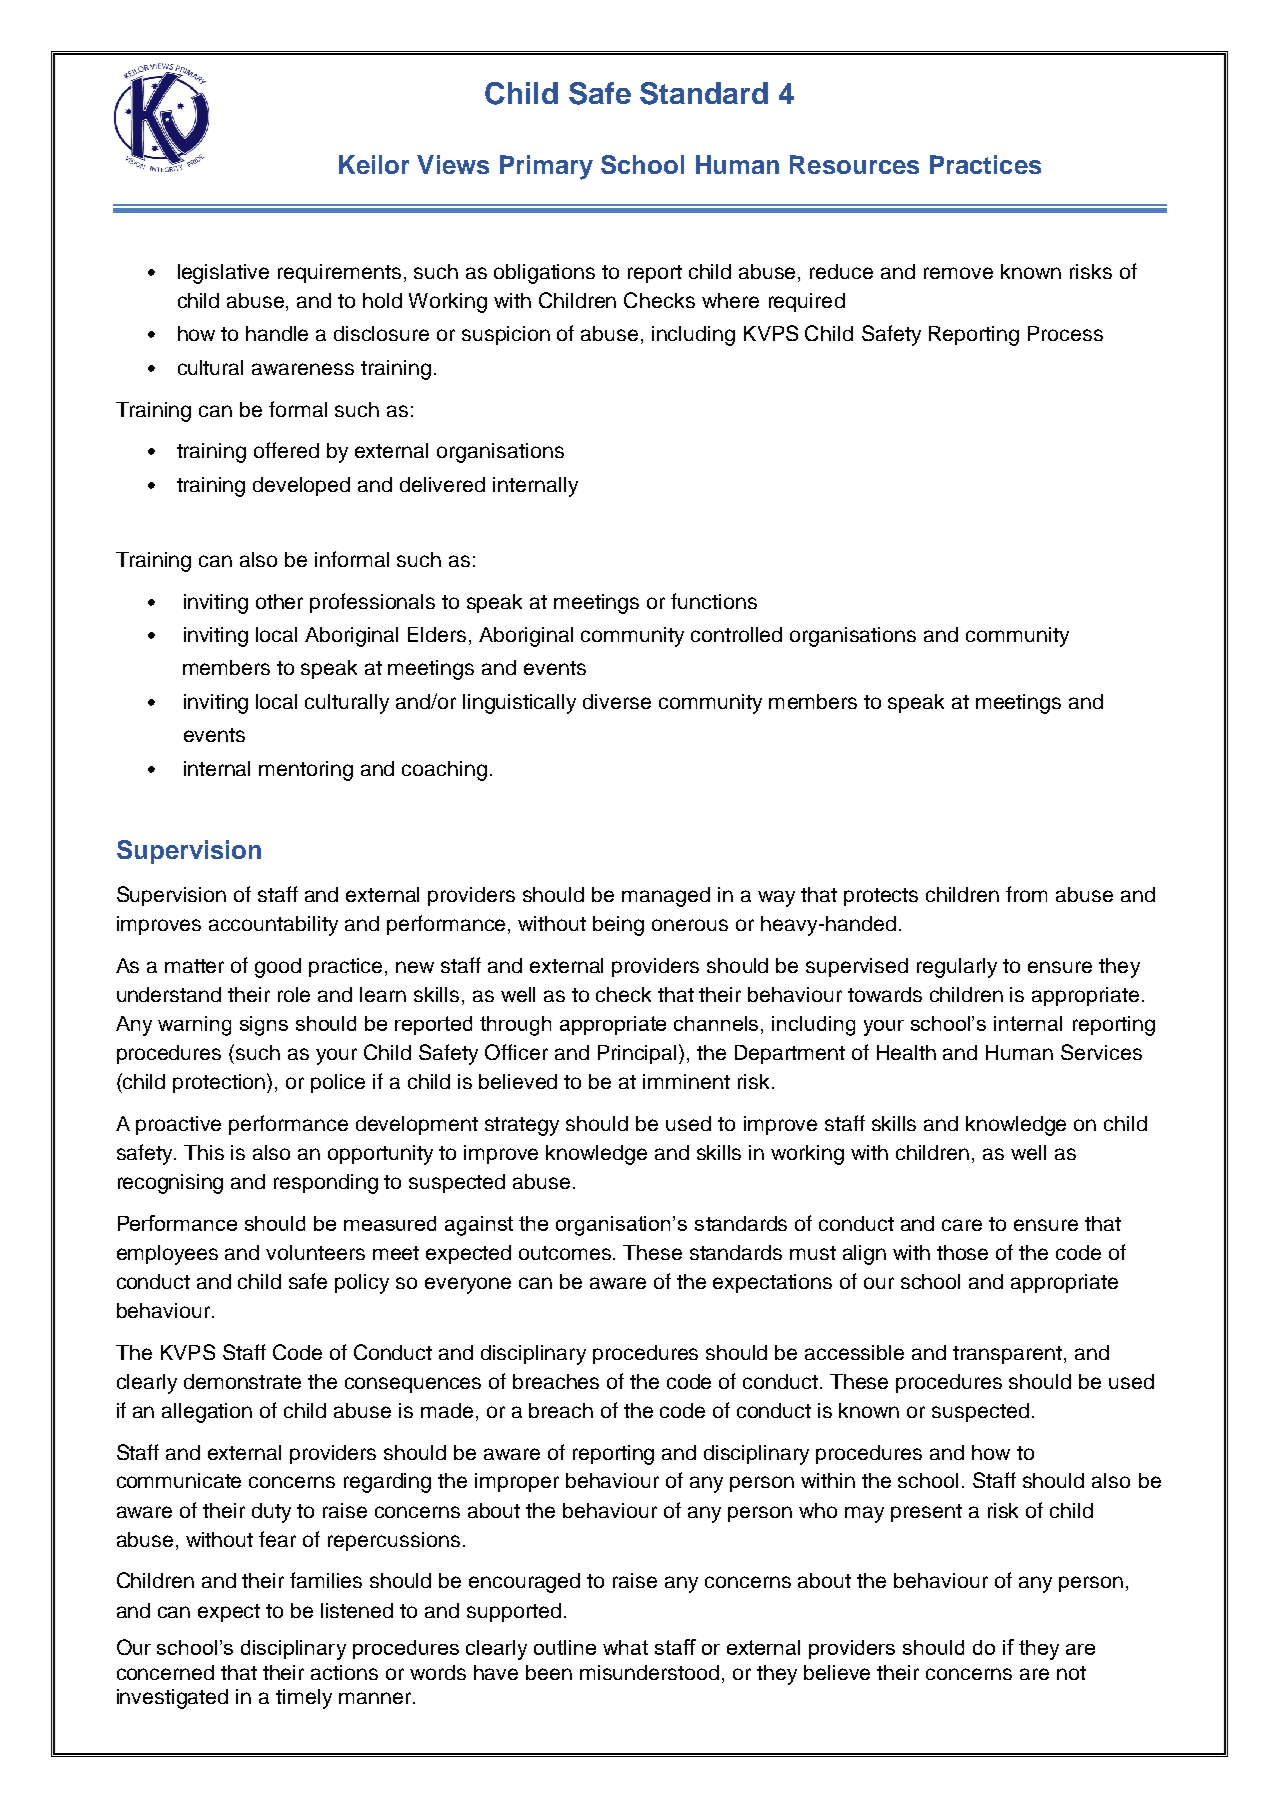  I want to click on Primary, so click(546, 167).
